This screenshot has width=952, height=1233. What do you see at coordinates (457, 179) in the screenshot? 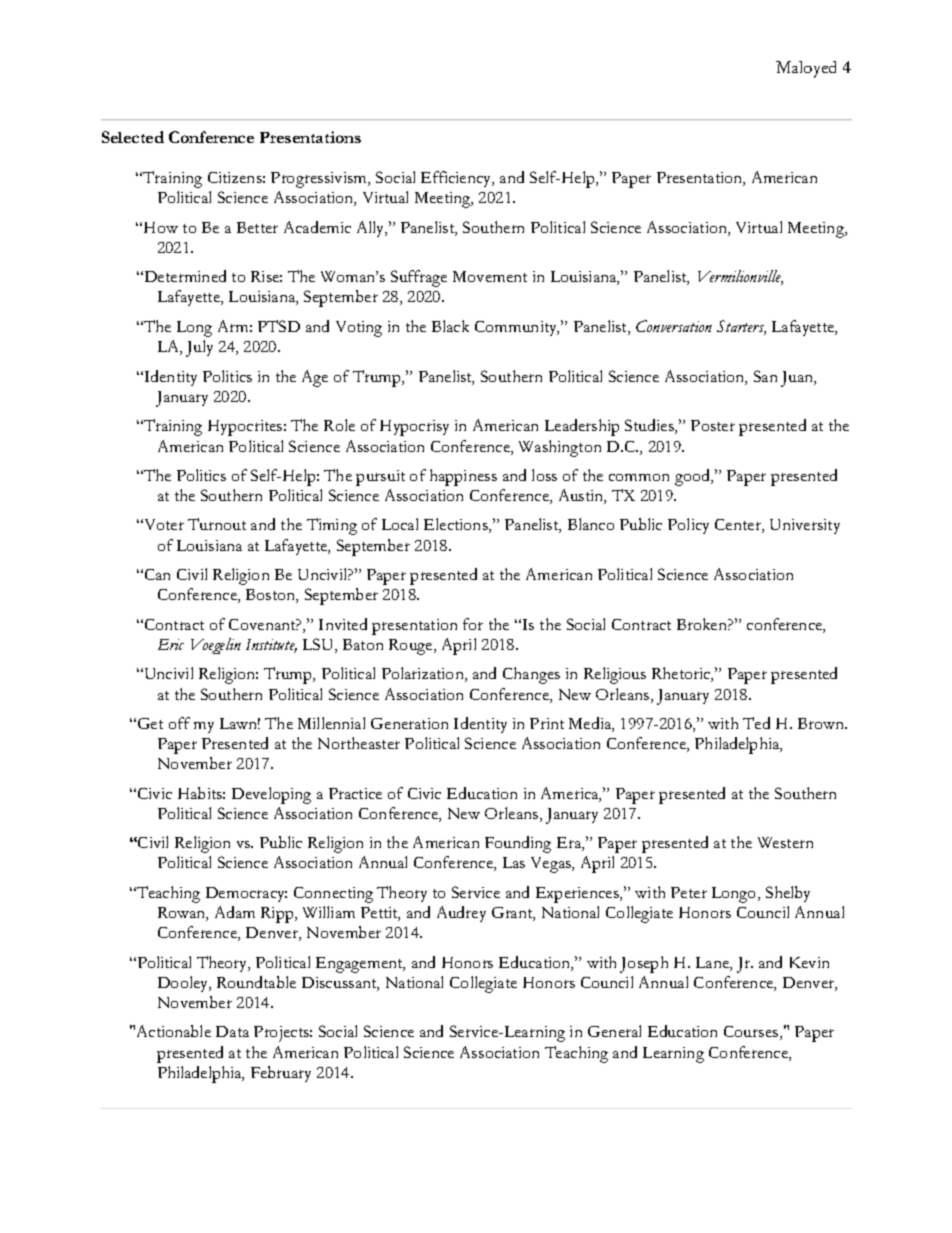
I see `Efficiency` at bounding box center [457, 179].
